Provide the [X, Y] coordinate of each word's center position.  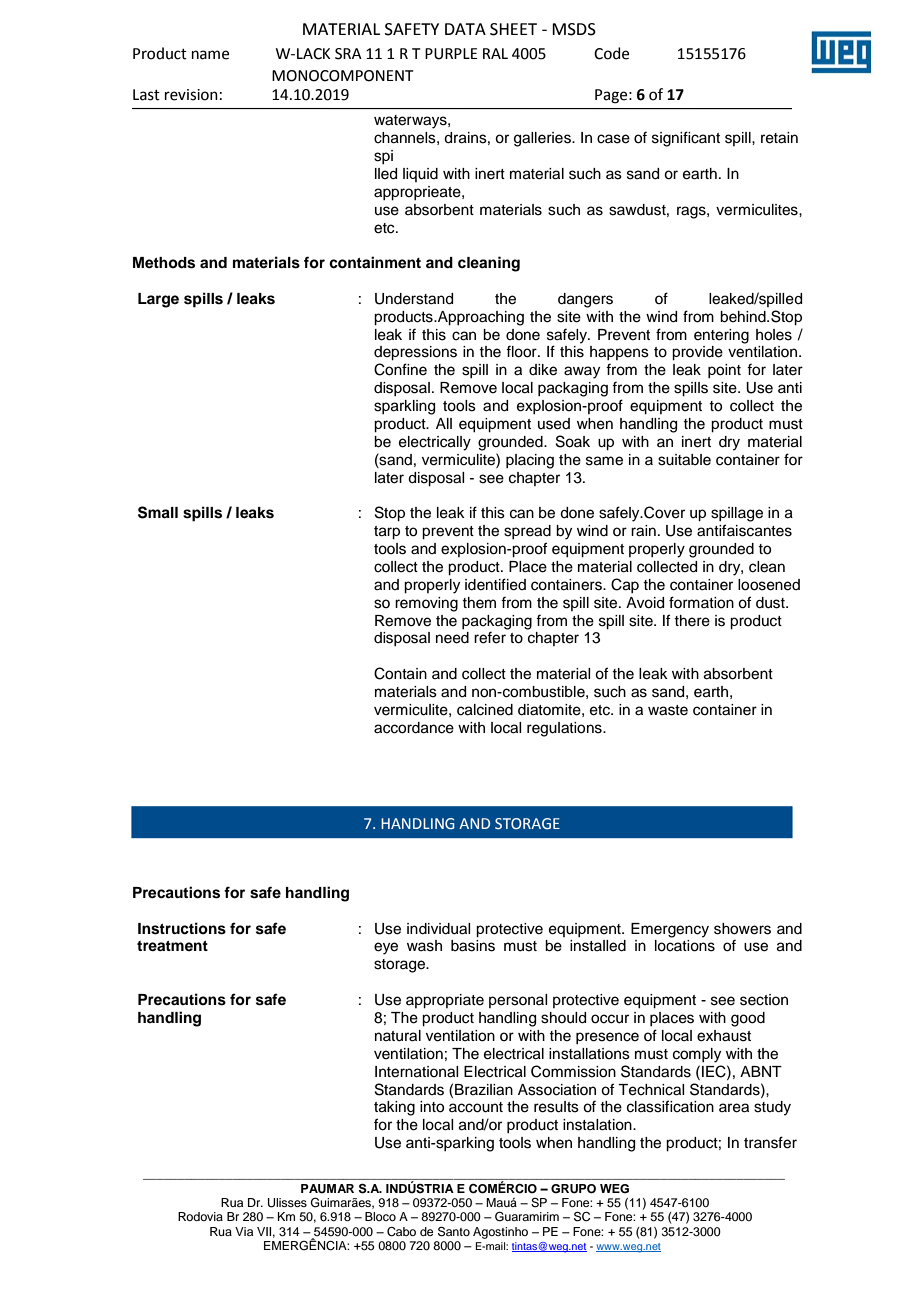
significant [686, 139]
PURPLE [451, 54]
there [692, 621]
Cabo [401, 1232]
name [210, 55]
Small [158, 512]
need [452, 638]
